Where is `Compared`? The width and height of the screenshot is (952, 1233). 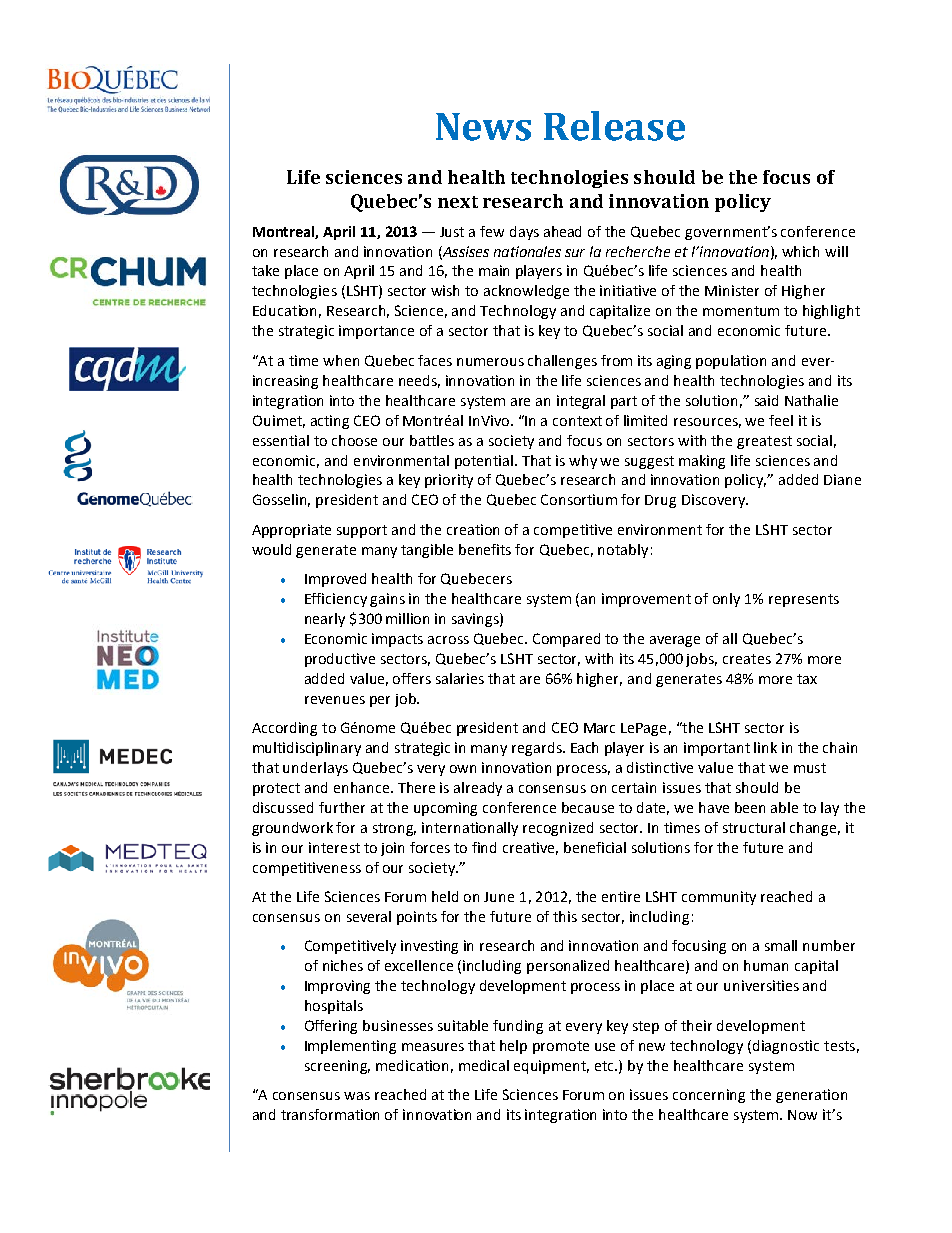 Compared is located at coordinates (566, 640).
